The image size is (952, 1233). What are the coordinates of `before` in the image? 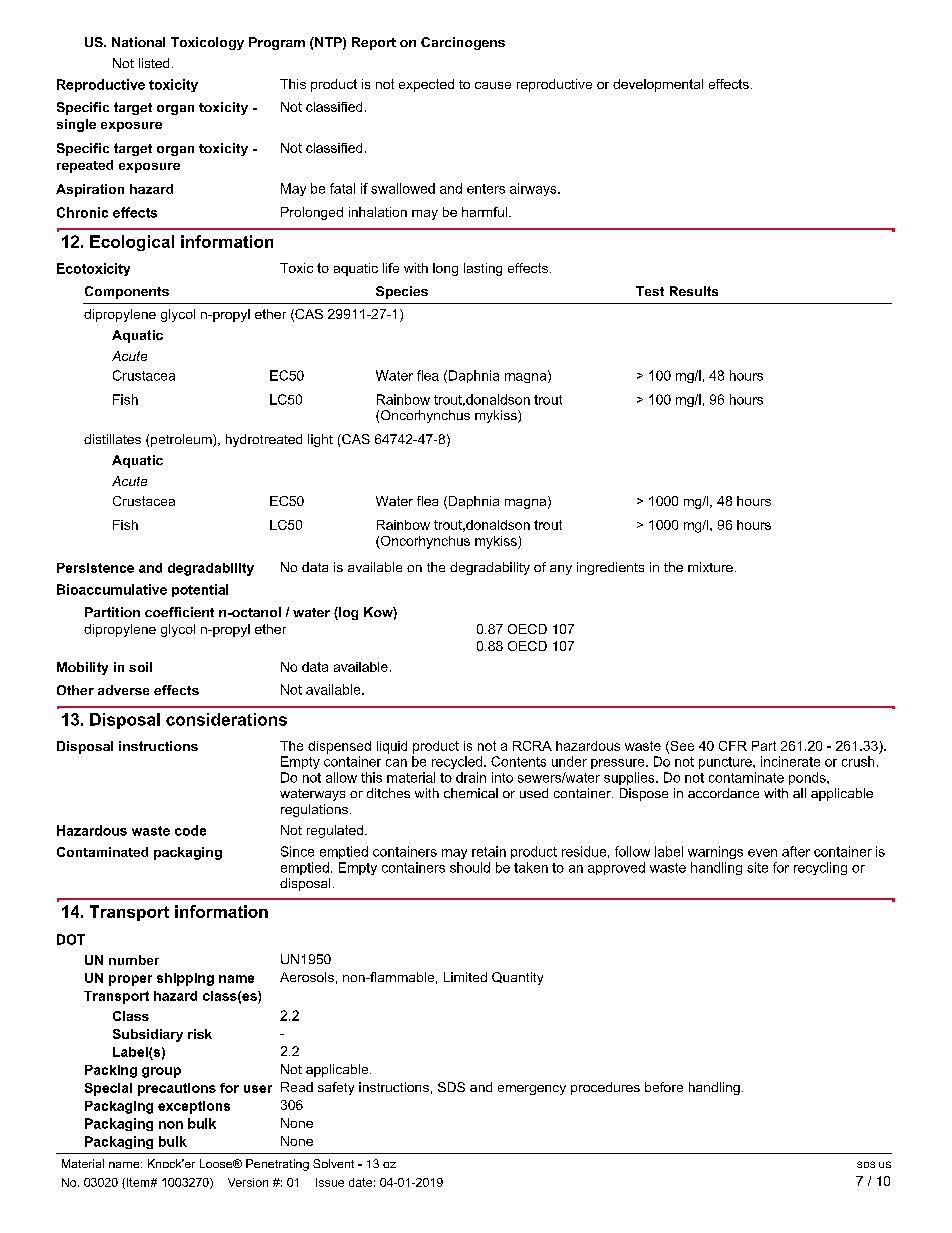 It's located at (664, 1087).
